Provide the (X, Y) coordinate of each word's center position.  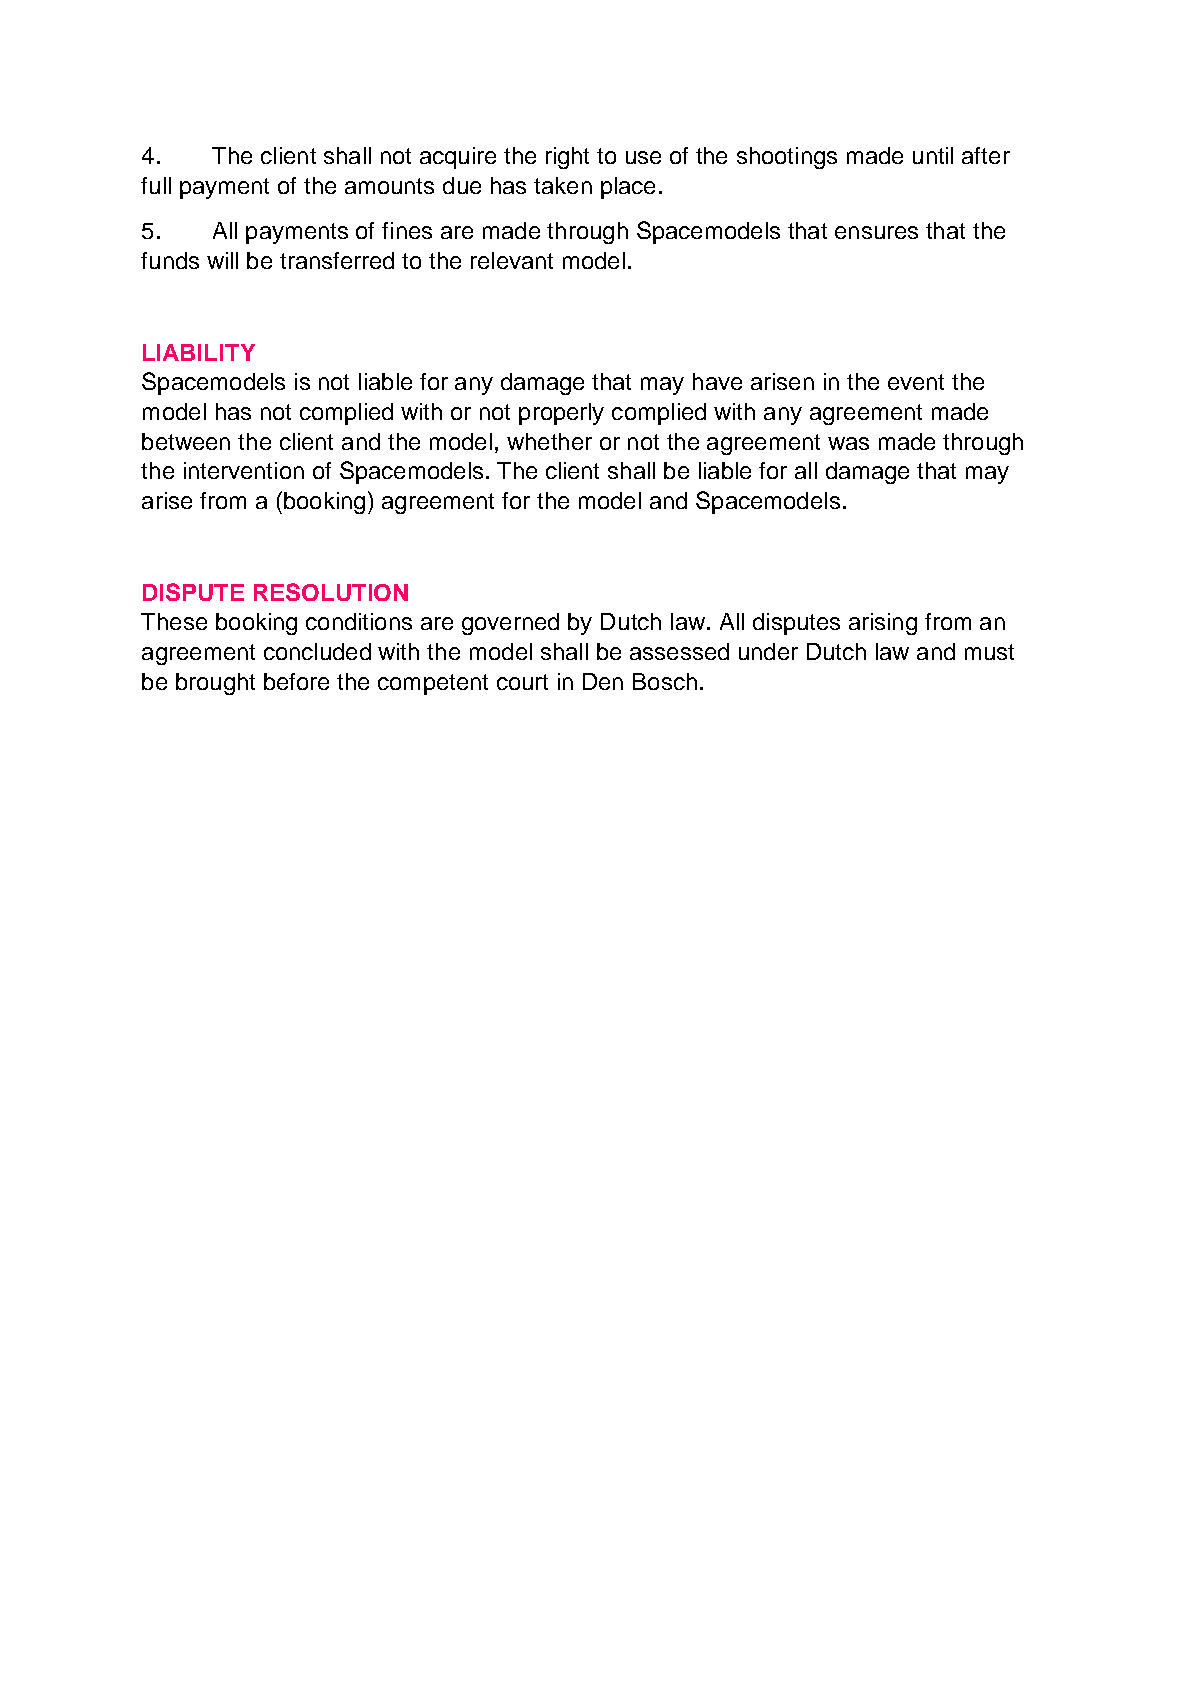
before (296, 681)
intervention (244, 470)
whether (549, 441)
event (916, 382)
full (156, 185)
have (717, 381)
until (933, 155)
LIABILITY (199, 352)
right (567, 158)
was (848, 443)
